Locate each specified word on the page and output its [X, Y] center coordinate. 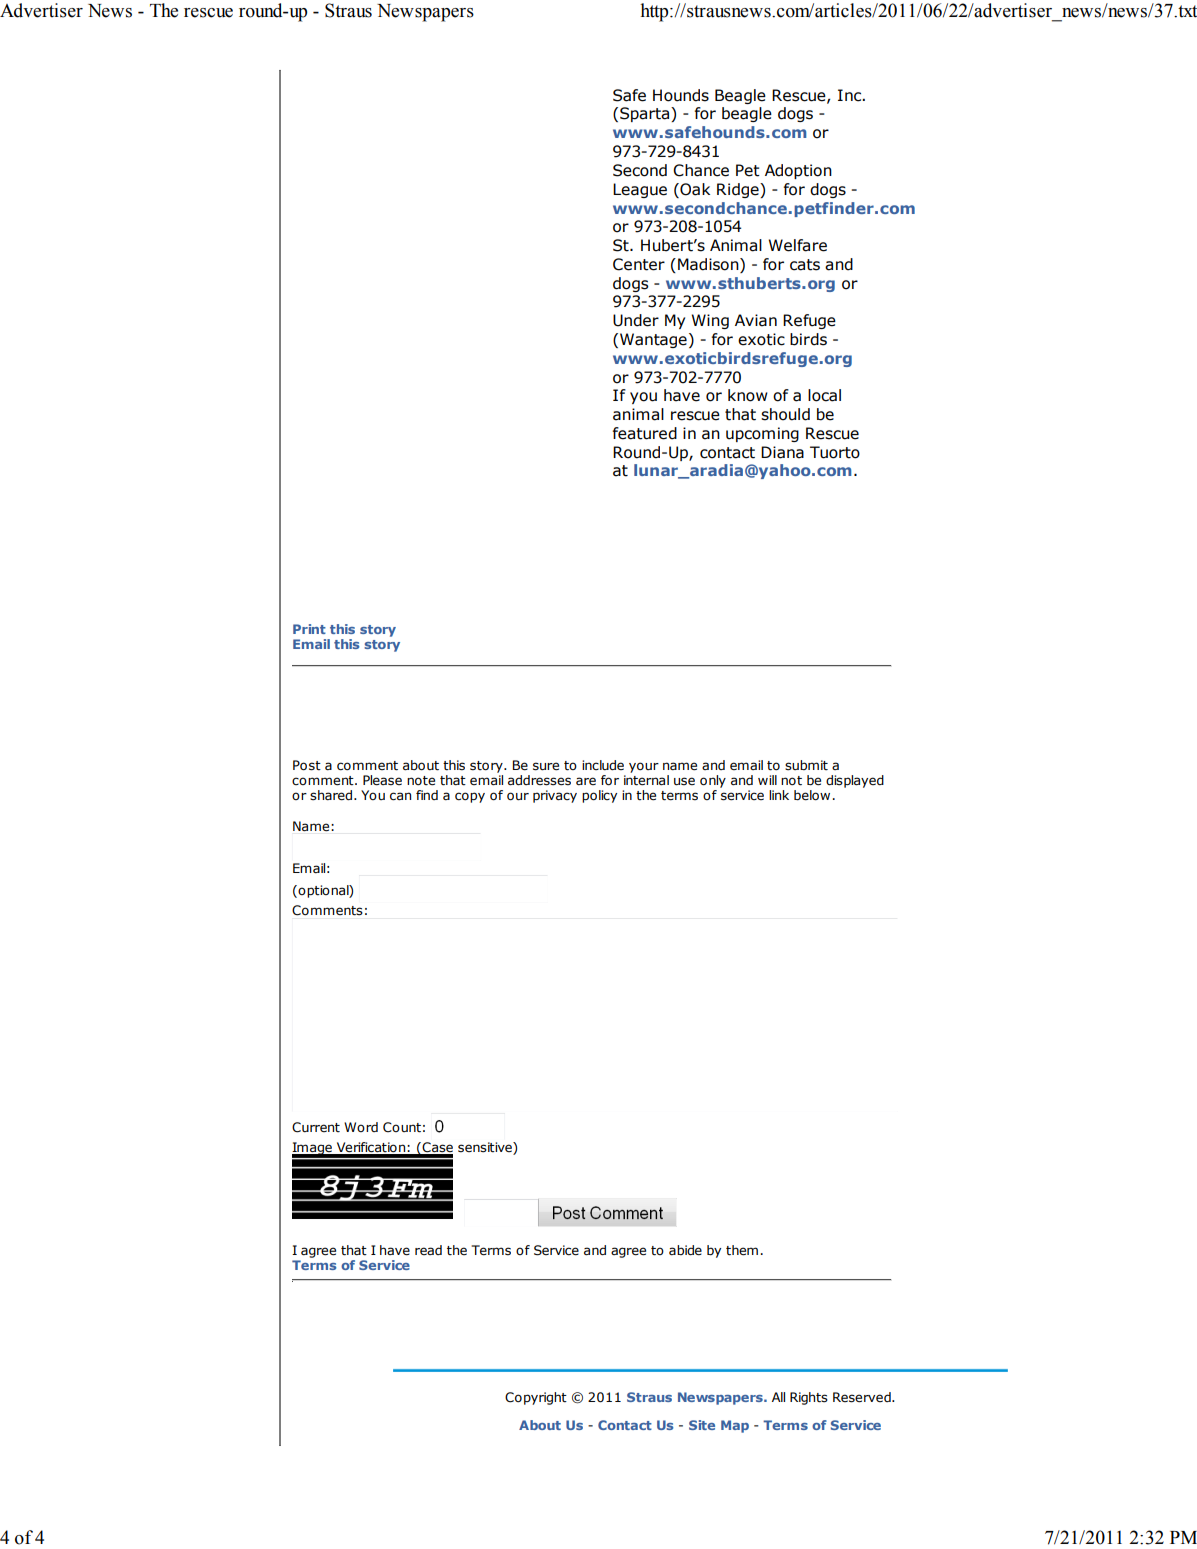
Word [361, 1127]
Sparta [646, 114]
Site [702, 1425]
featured [645, 433]
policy [599, 796]
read [428, 1250]
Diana [782, 452]
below [812, 795]
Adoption [798, 171]
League [640, 190]
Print [309, 629]
